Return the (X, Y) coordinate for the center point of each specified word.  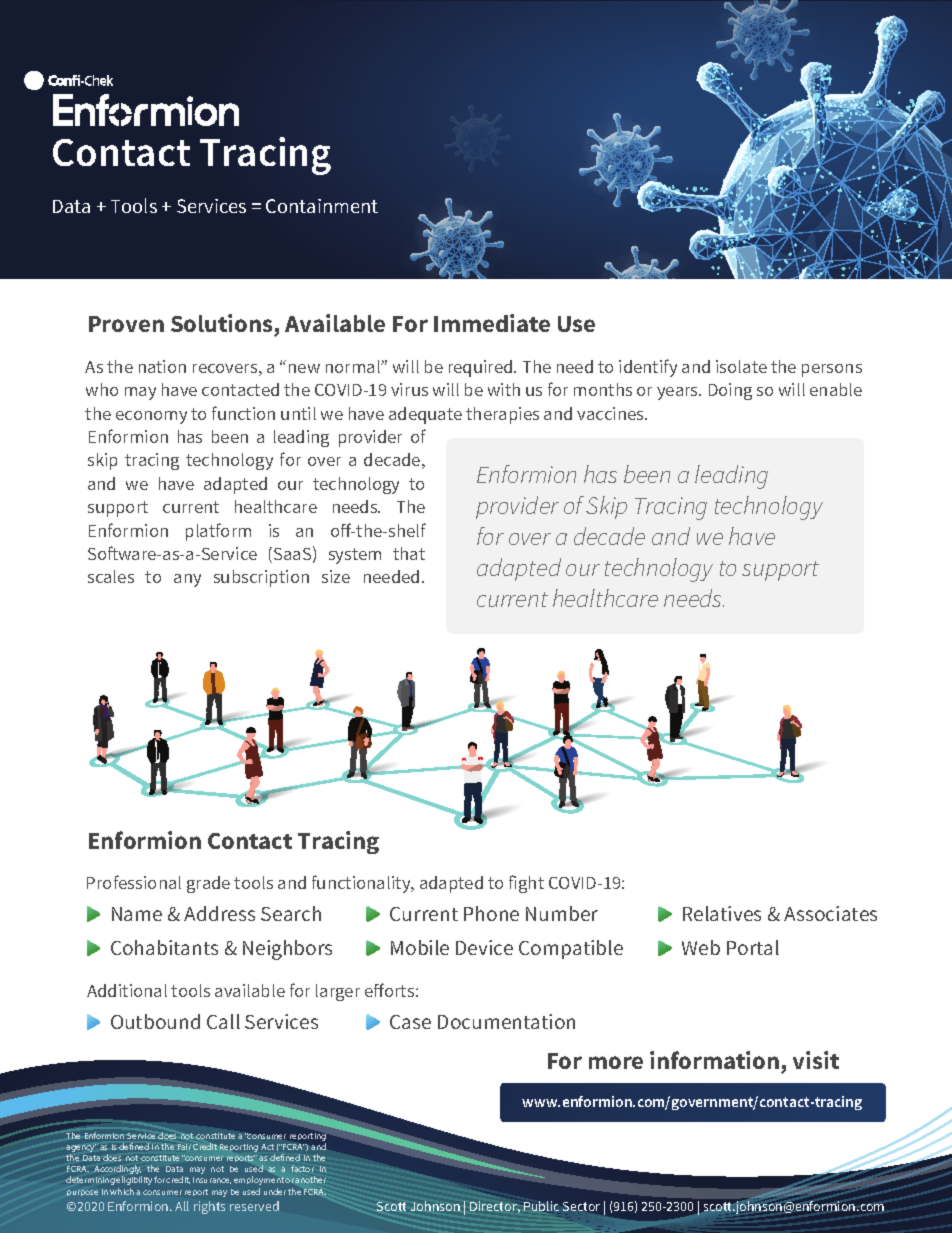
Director (495, 1207)
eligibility (134, 1180)
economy (151, 417)
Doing (730, 391)
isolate (741, 366)
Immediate (492, 323)
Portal (753, 947)
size (336, 576)
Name (137, 914)
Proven (126, 324)
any (187, 580)
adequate (425, 415)
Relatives (722, 913)
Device (484, 947)
